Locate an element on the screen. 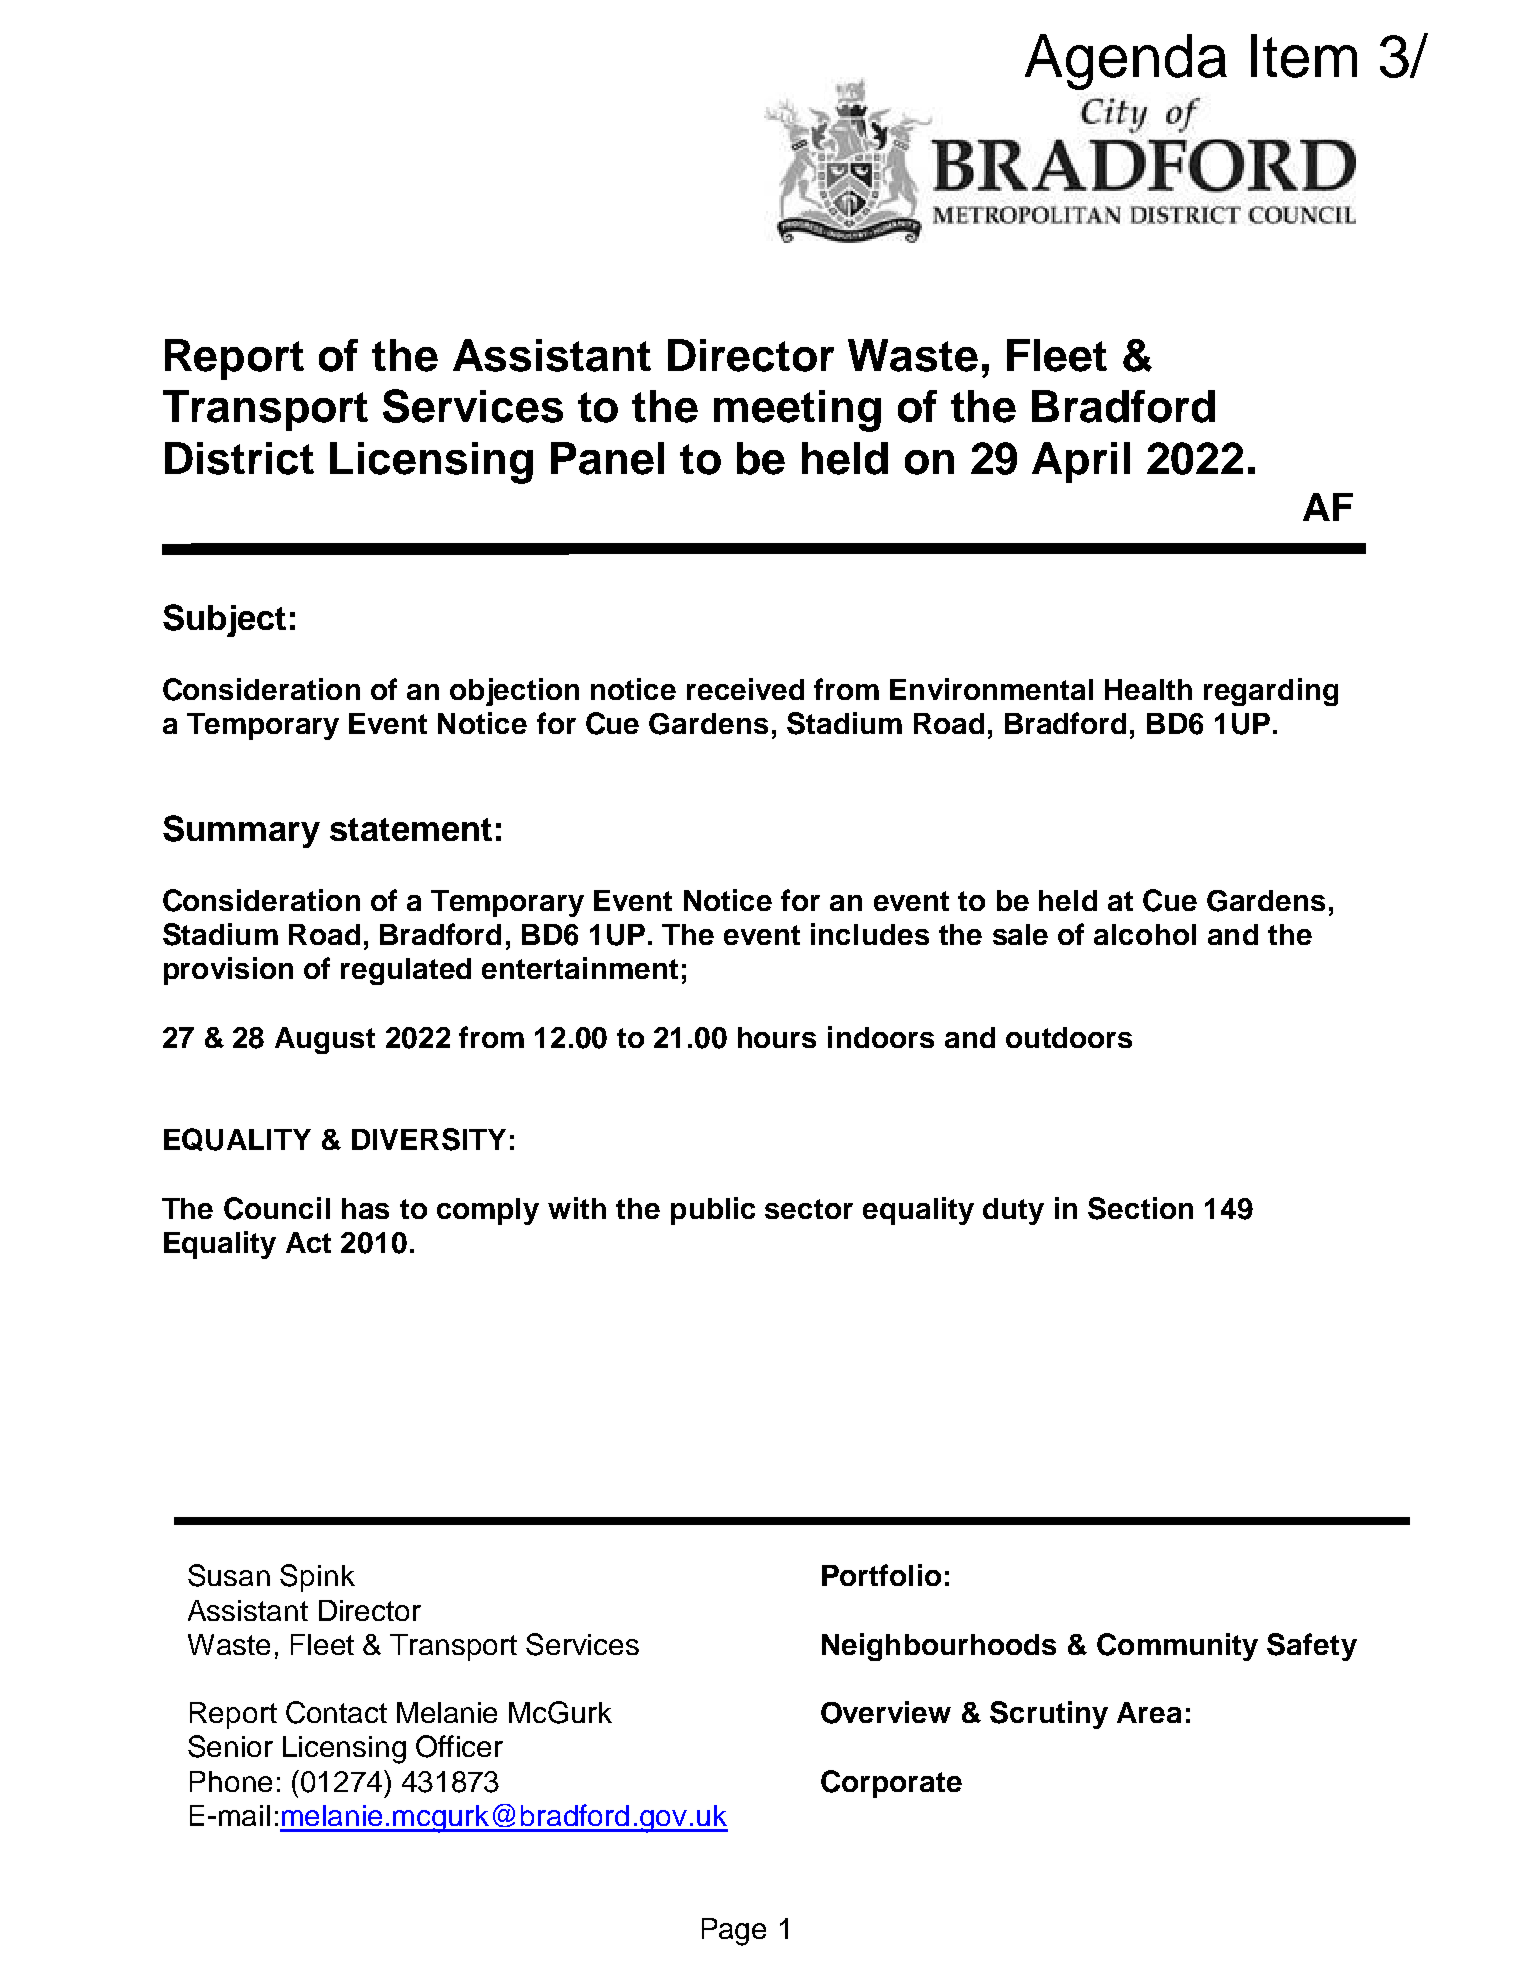 The width and height of the screenshot is (1517, 1963). District is located at coordinates (239, 458).
